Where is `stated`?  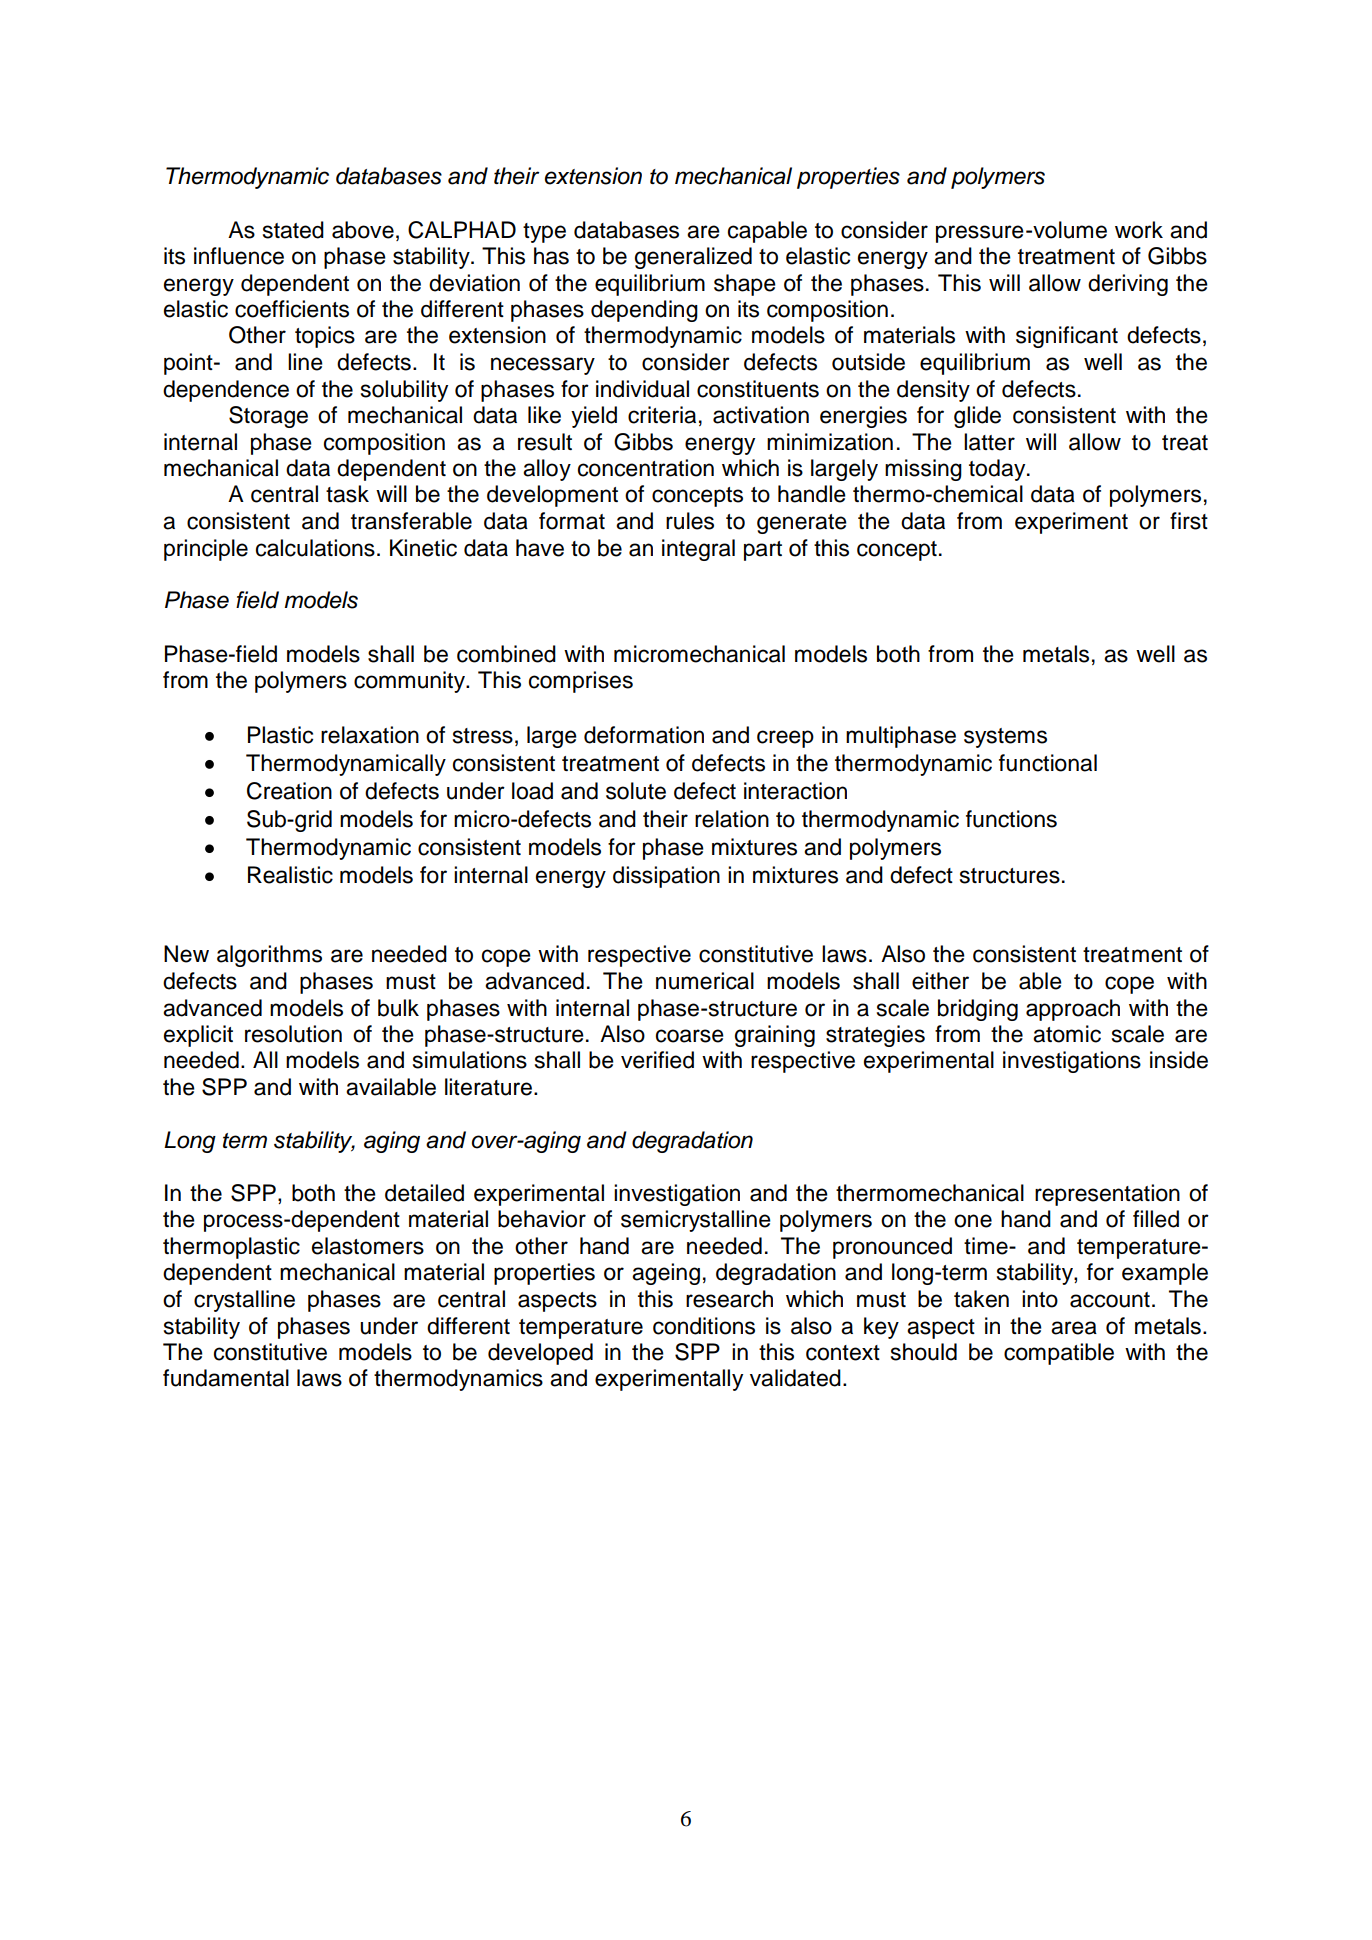
stated is located at coordinates (293, 230).
